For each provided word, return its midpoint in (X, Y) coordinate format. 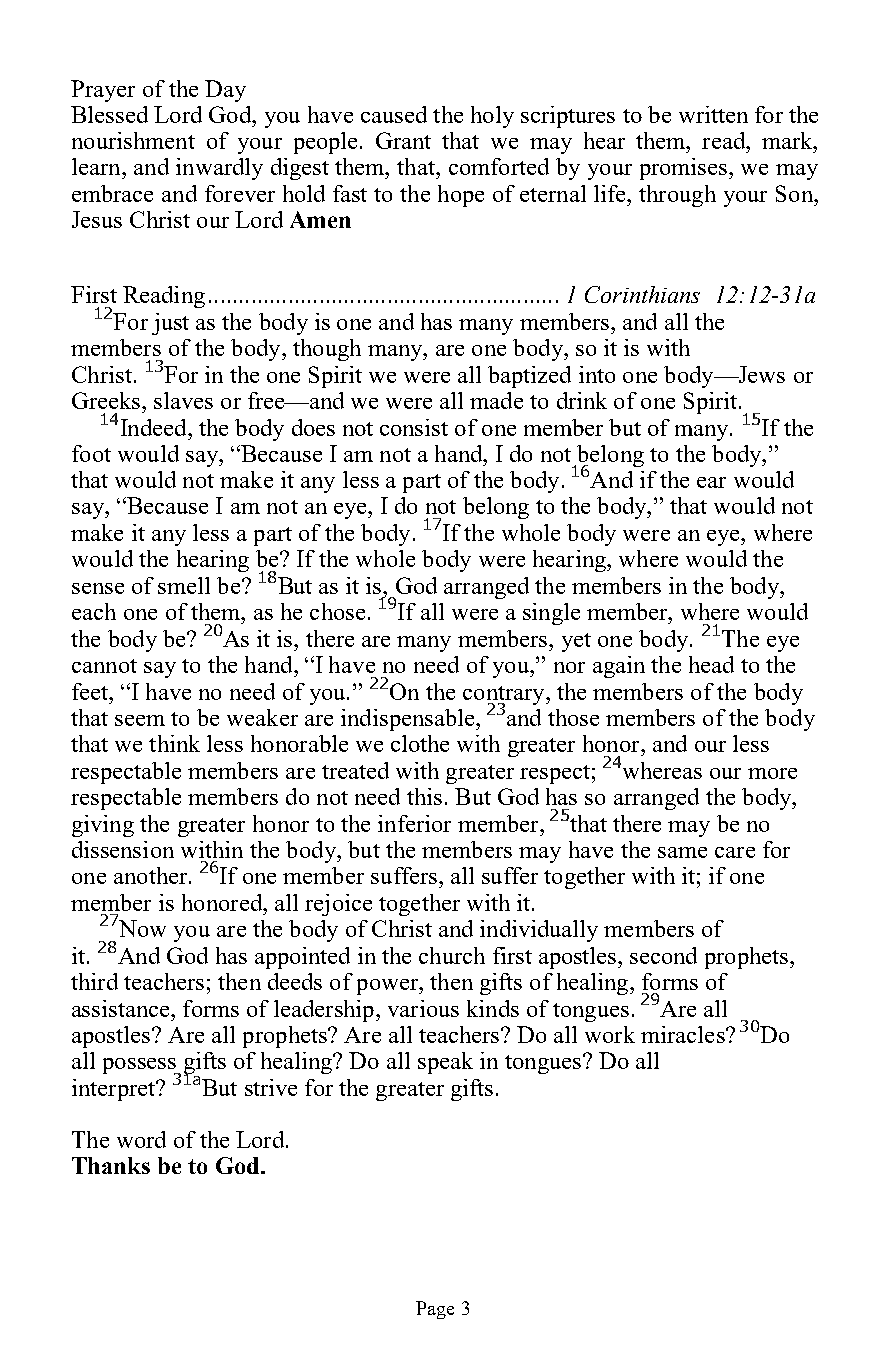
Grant (403, 140)
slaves (183, 400)
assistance (122, 1008)
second (663, 955)
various (423, 1008)
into (597, 374)
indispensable (409, 720)
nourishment (133, 140)
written (713, 114)
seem (140, 720)
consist (414, 427)
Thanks (111, 1165)
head (711, 664)
